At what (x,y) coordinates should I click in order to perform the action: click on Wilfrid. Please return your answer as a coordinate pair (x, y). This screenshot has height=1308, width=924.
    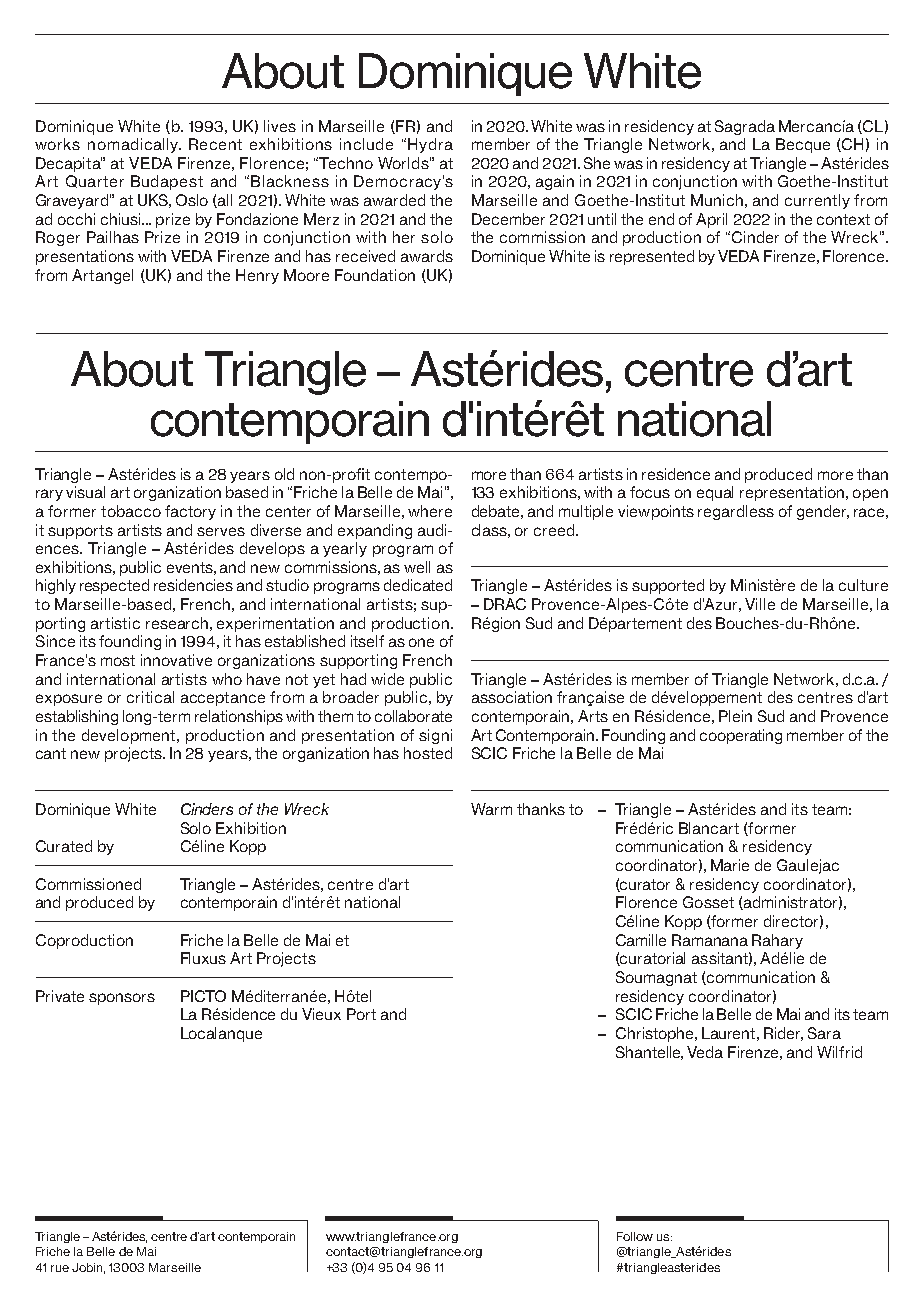
    Looking at the image, I should click on (839, 1052).
